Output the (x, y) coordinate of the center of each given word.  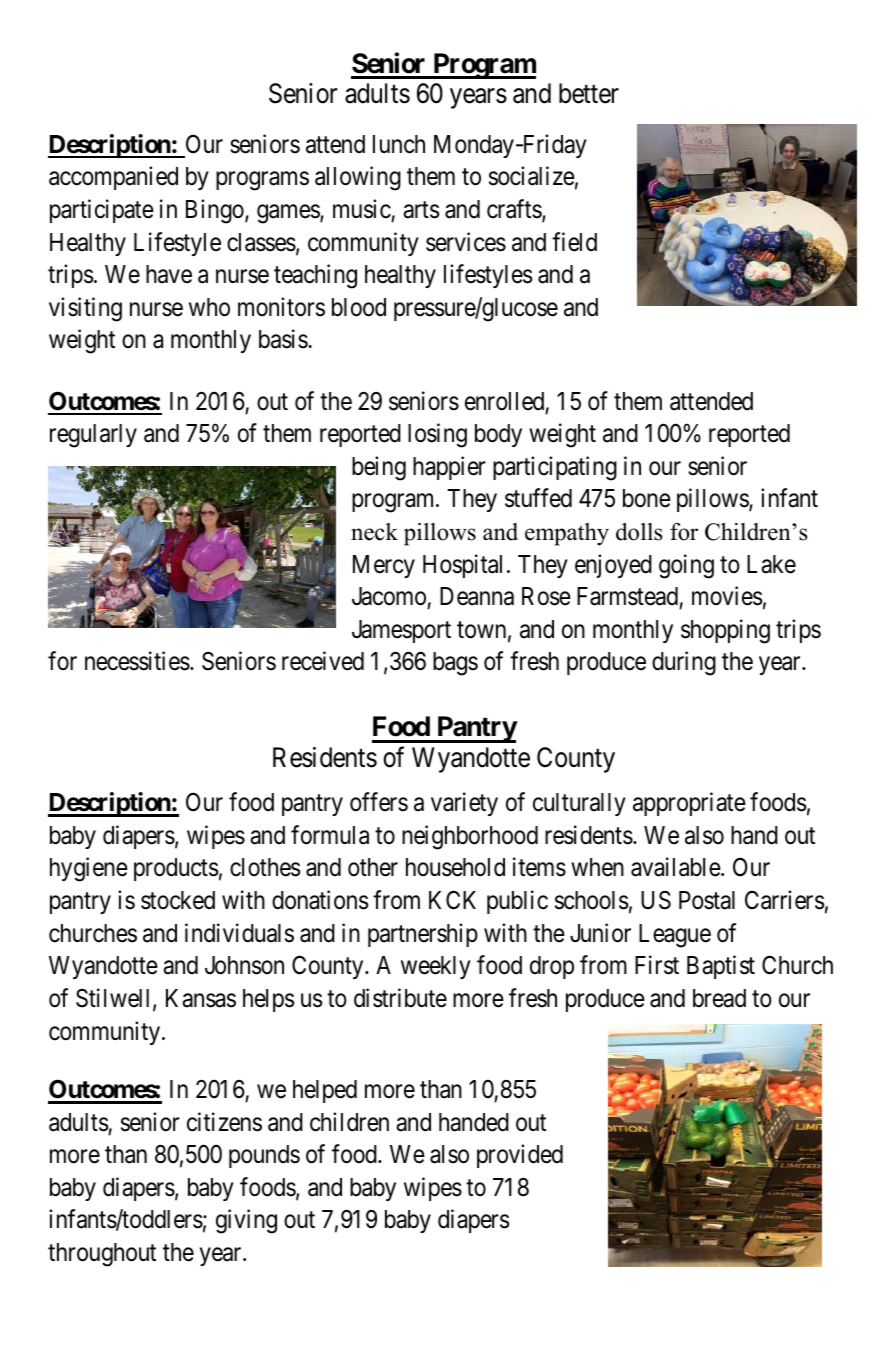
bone (647, 498)
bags (455, 664)
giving (246, 1221)
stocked (178, 900)
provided (520, 1156)
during (684, 663)
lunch (399, 144)
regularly (93, 436)
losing (437, 435)
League (675, 936)
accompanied (113, 178)
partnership (423, 935)
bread (719, 998)
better (589, 93)
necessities (137, 661)
